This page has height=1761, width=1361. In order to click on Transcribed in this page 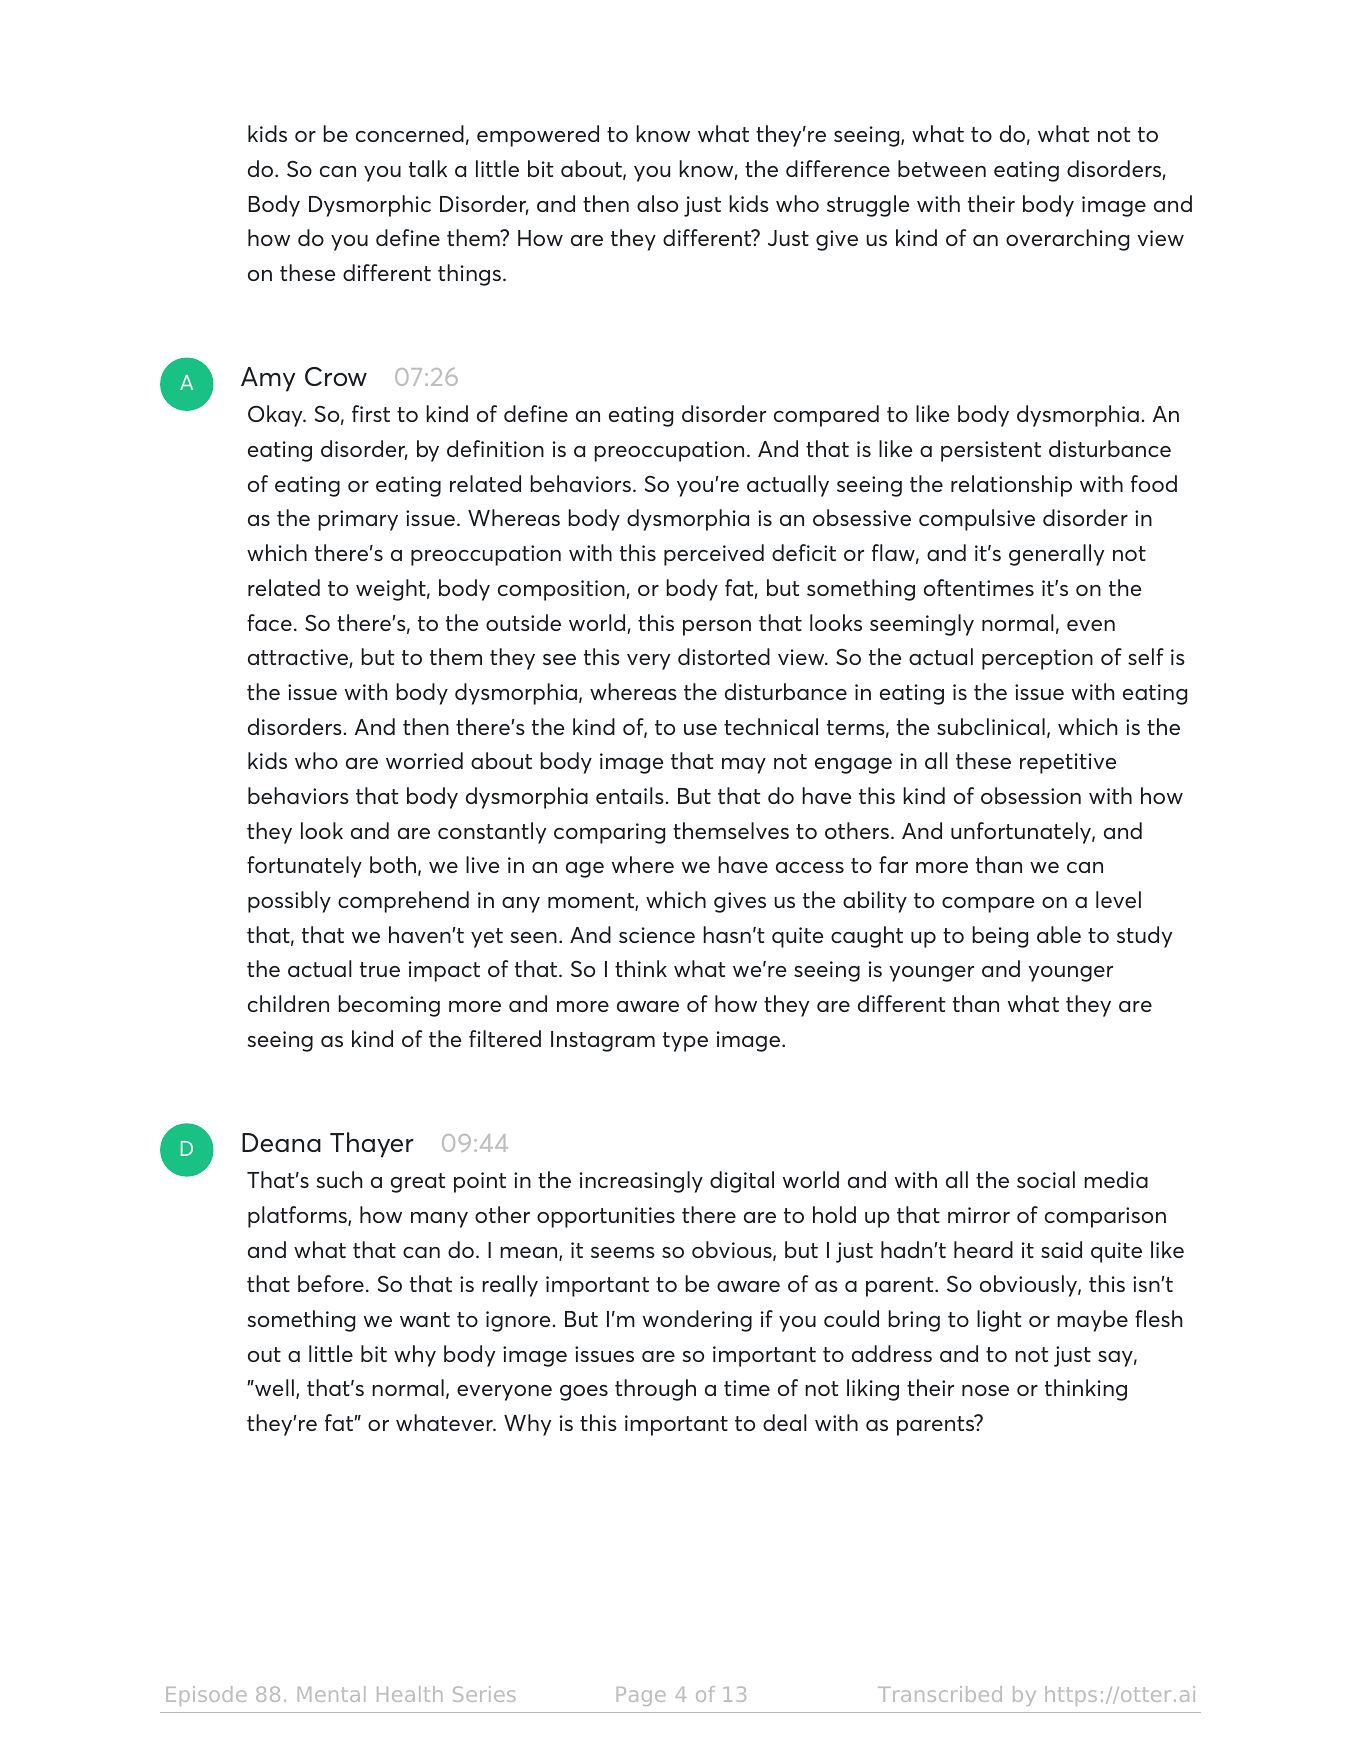, I will do `click(940, 1694)`.
